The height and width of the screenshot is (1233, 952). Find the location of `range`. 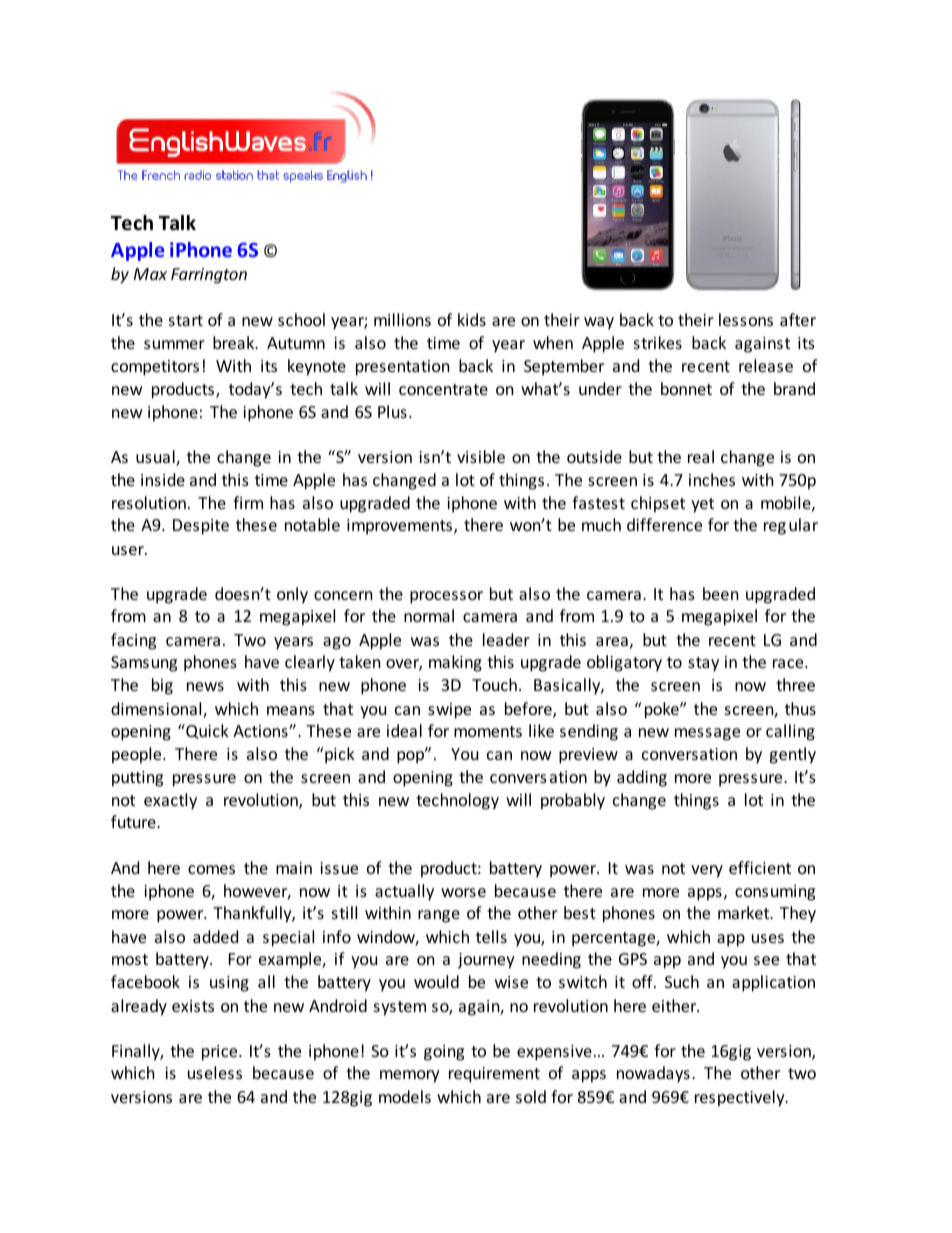

range is located at coordinates (439, 916).
